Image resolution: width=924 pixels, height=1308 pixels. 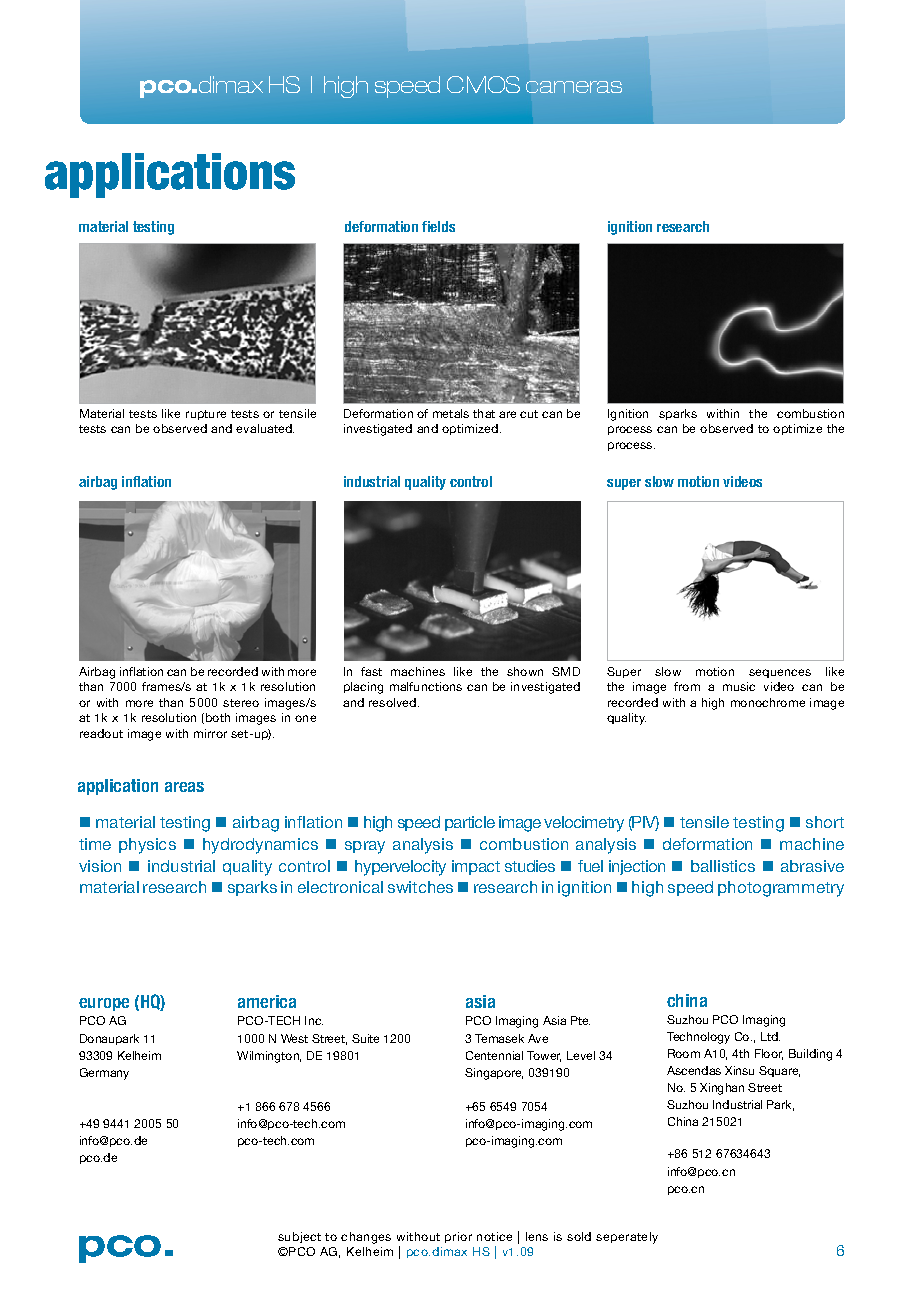 I want to click on cut, so click(x=529, y=414).
